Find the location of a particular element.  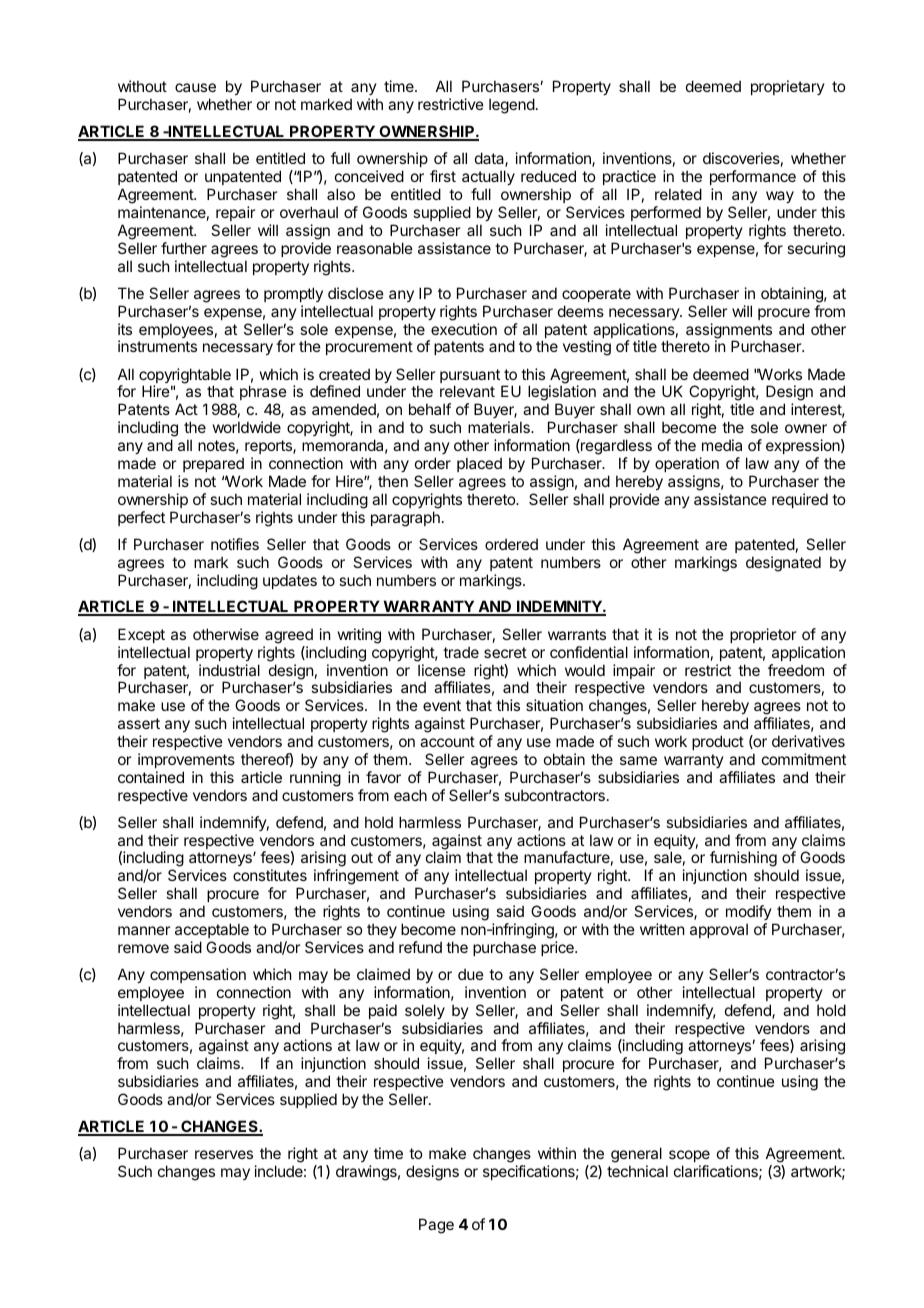

industrial is located at coordinates (229, 670).
